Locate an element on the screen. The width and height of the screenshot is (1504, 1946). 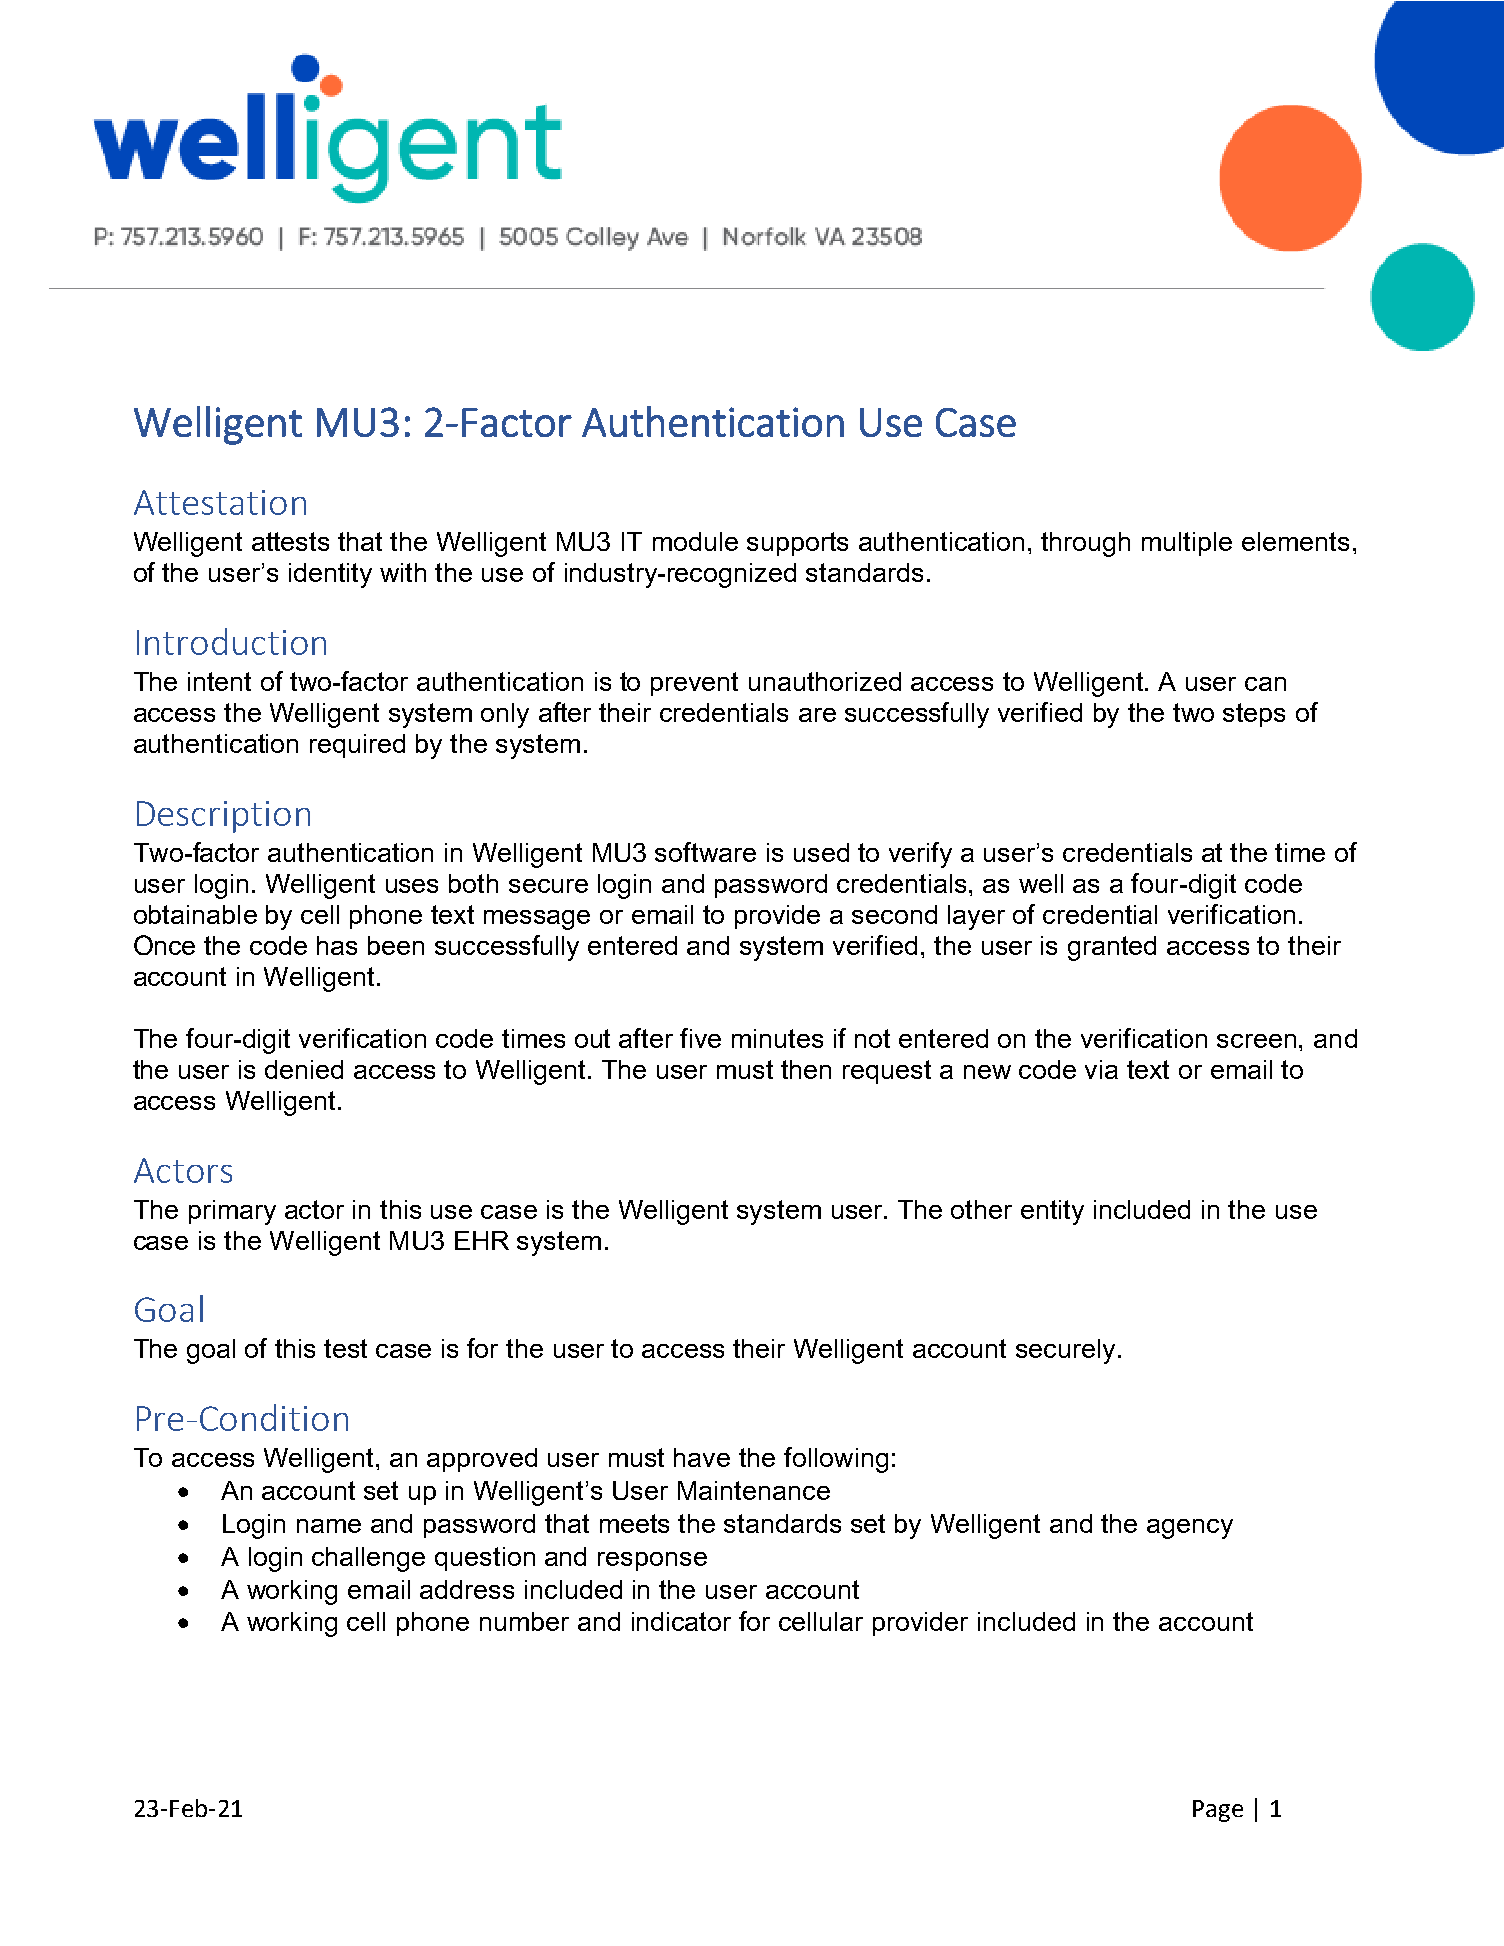
five is located at coordinates (700, 1038).
